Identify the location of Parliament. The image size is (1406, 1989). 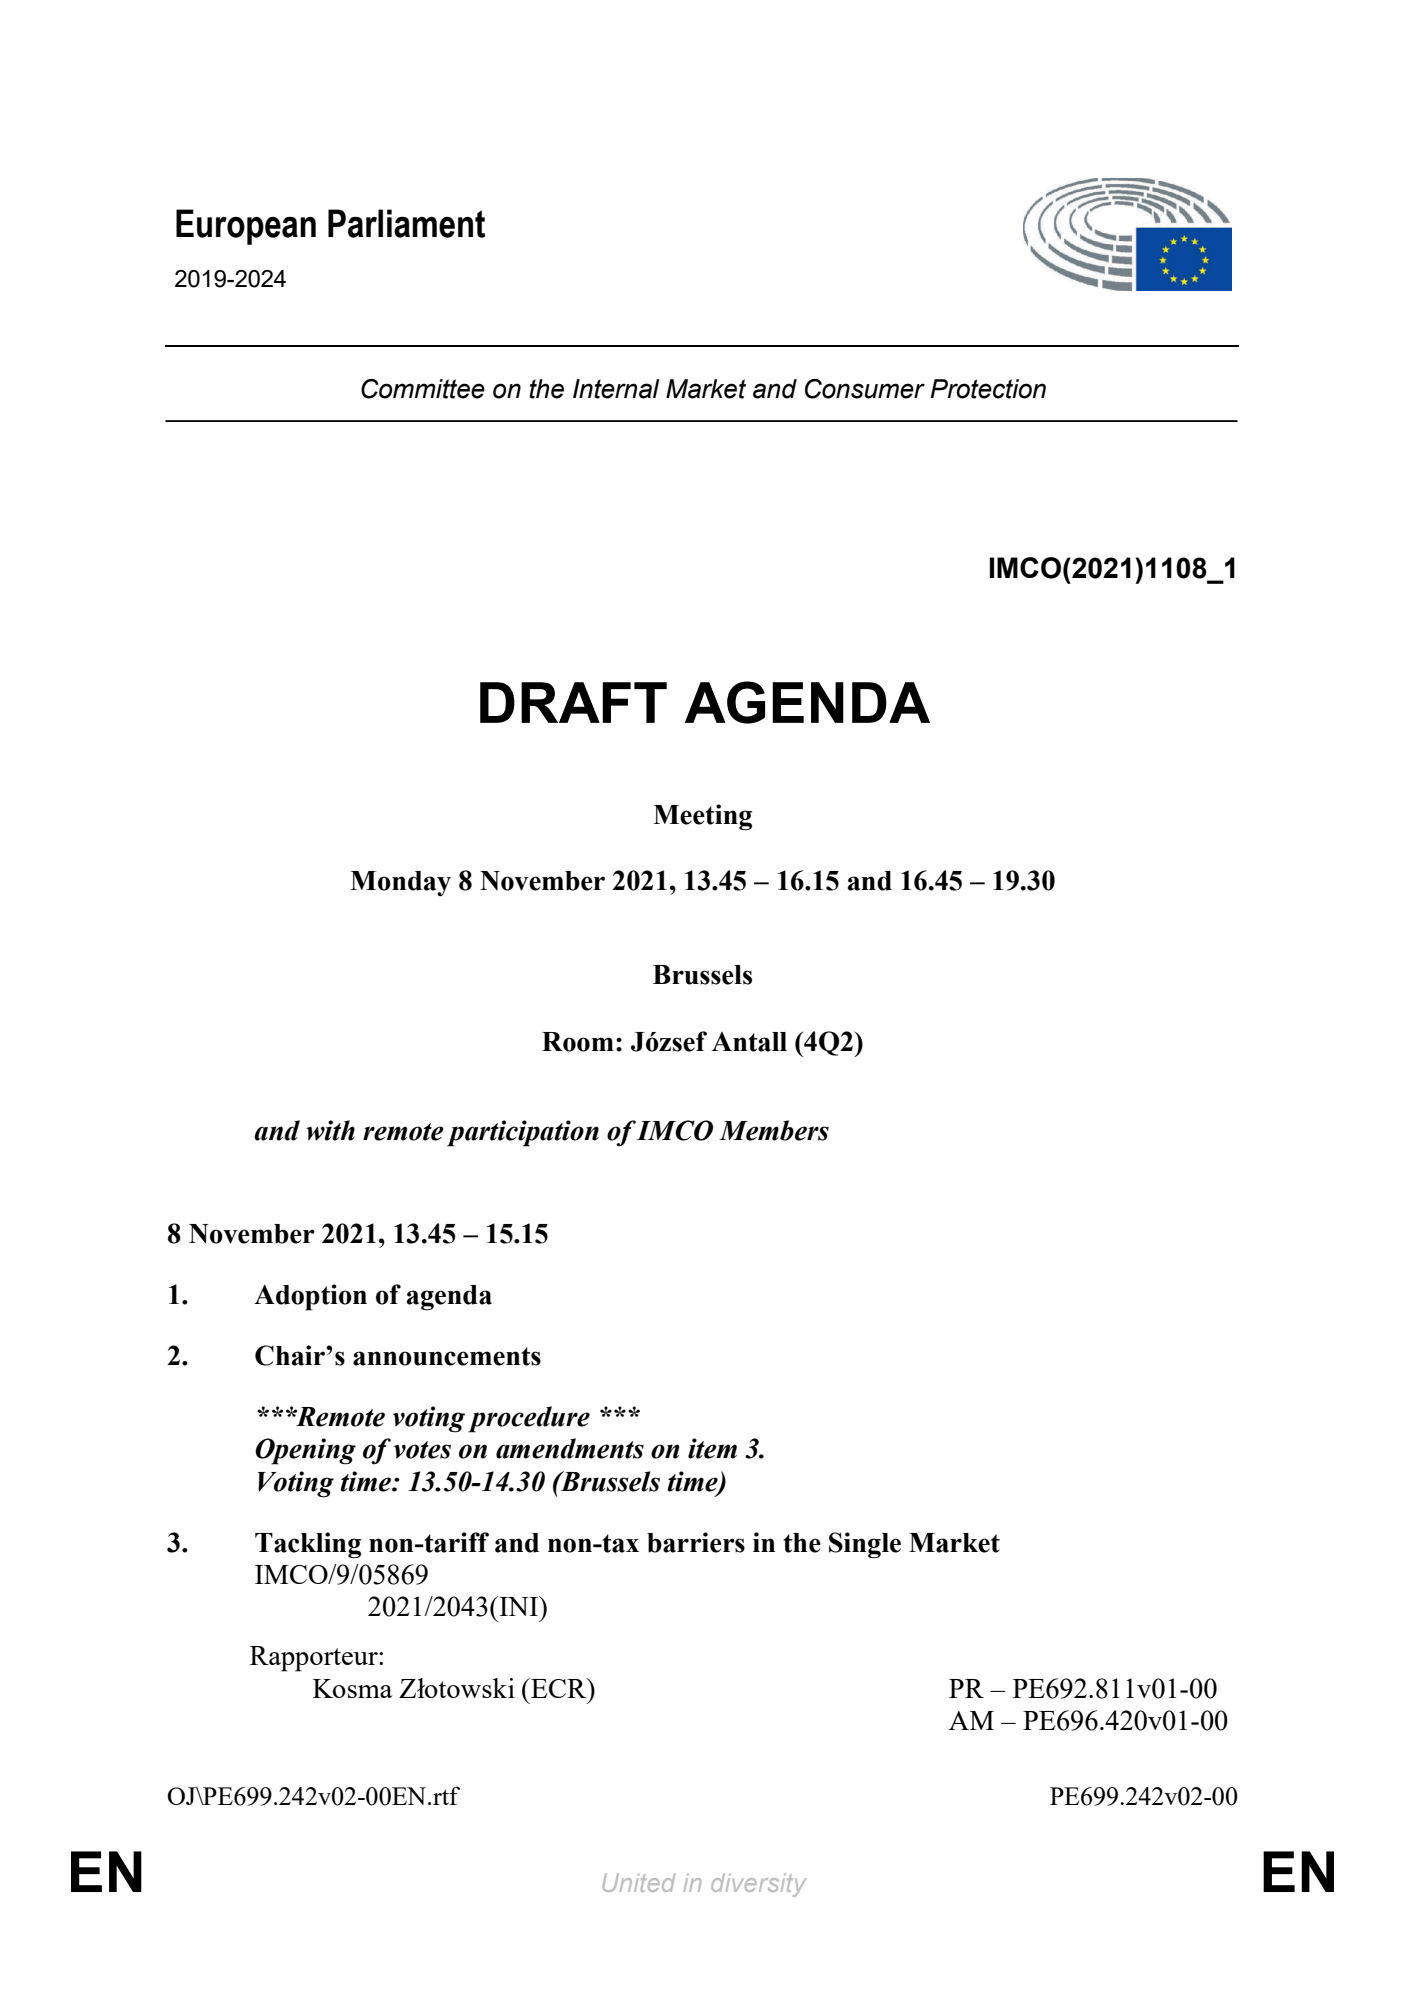
(406, 223).
